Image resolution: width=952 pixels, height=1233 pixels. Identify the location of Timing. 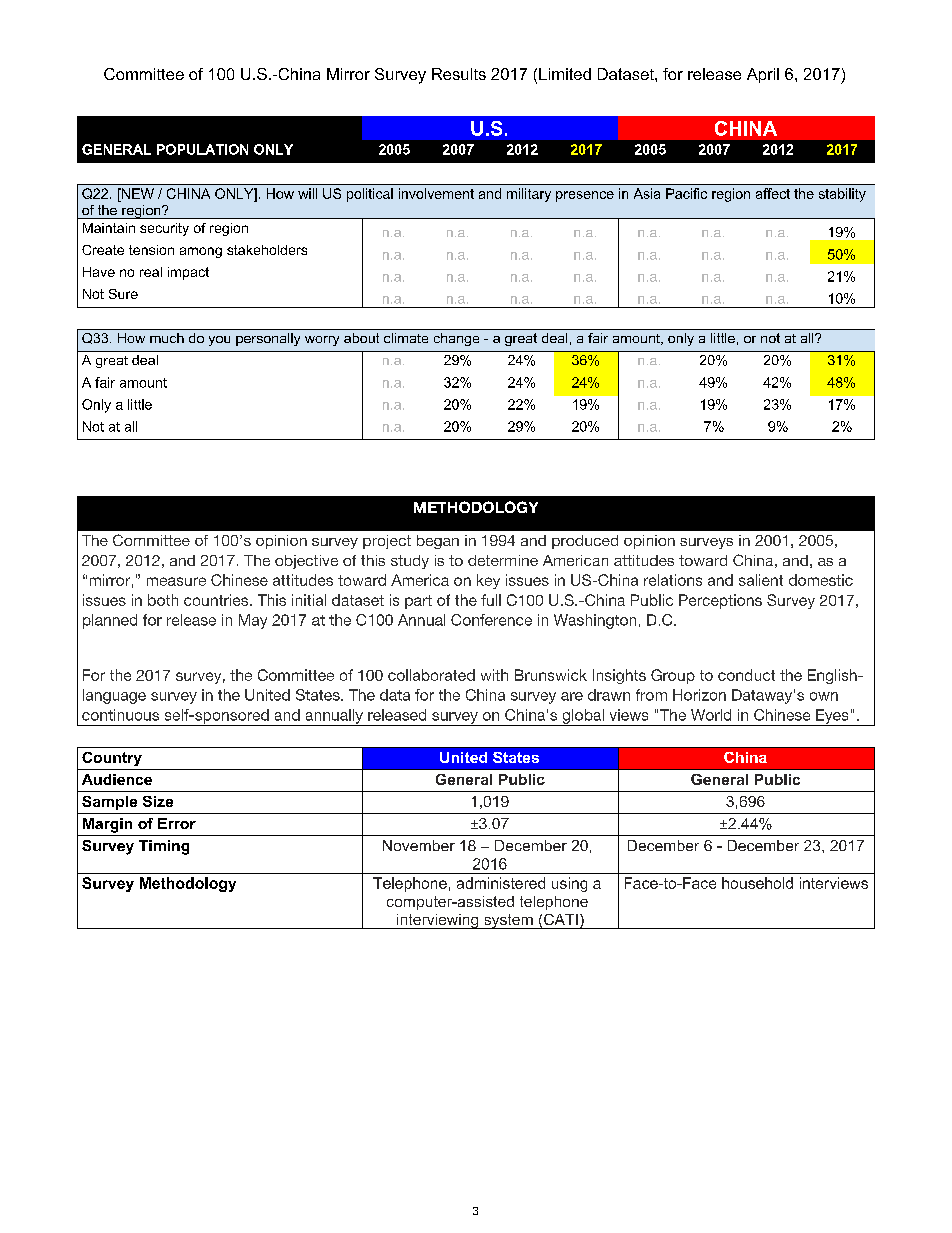
(164, 847).
